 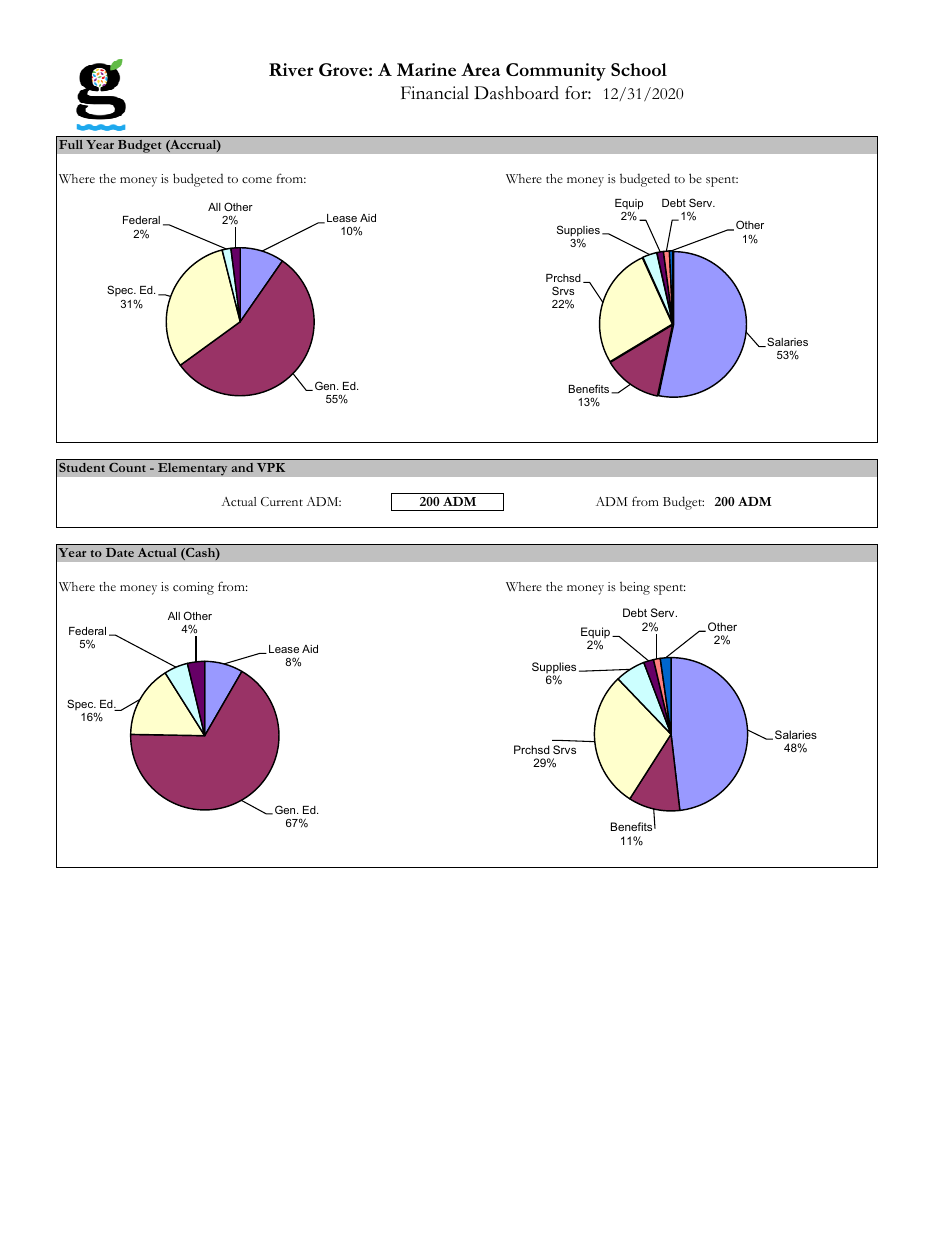 I want to click on Community, so click(x=556, y=72).
